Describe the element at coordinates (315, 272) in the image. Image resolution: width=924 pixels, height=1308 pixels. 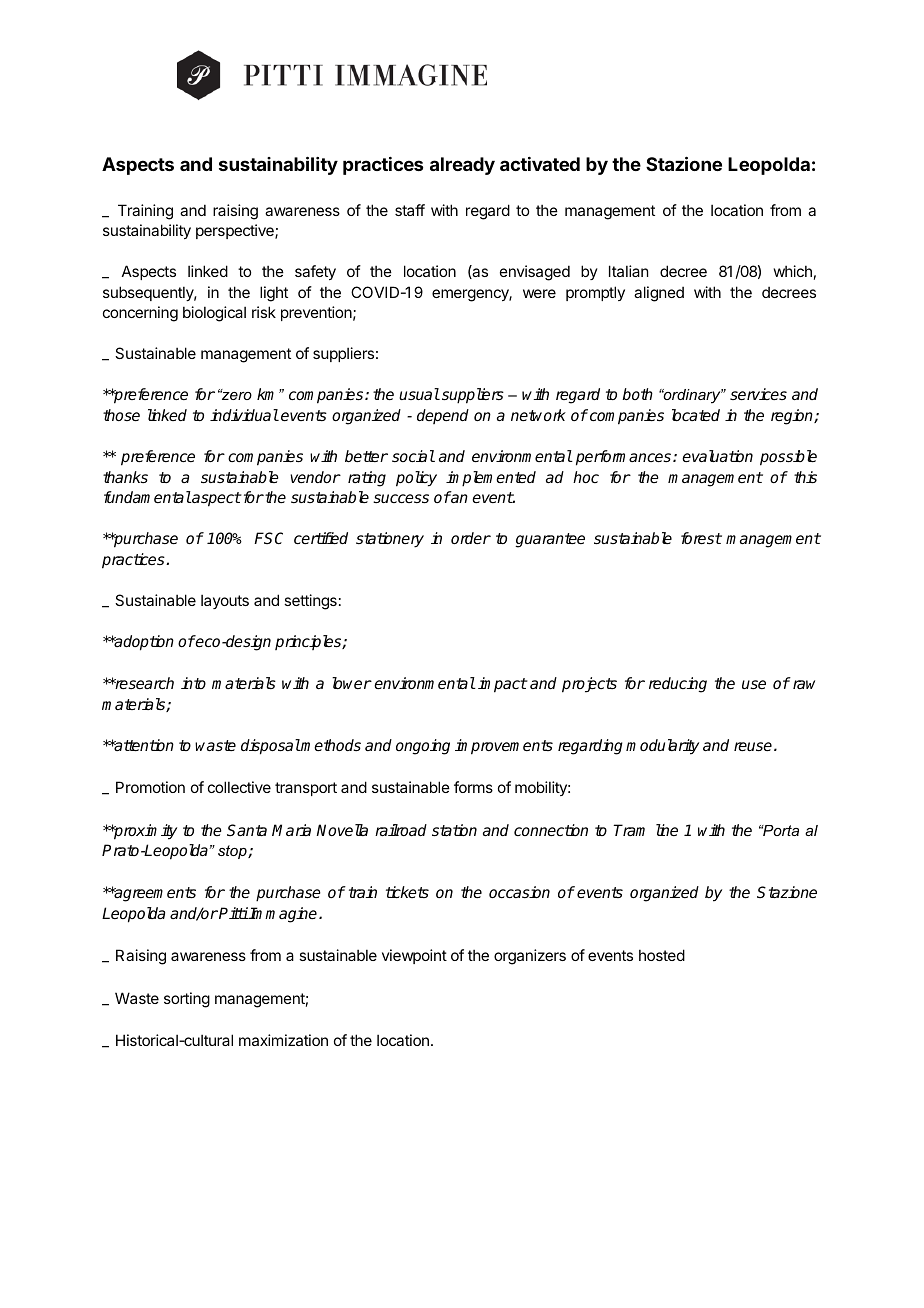
I see `safety` at that location.
